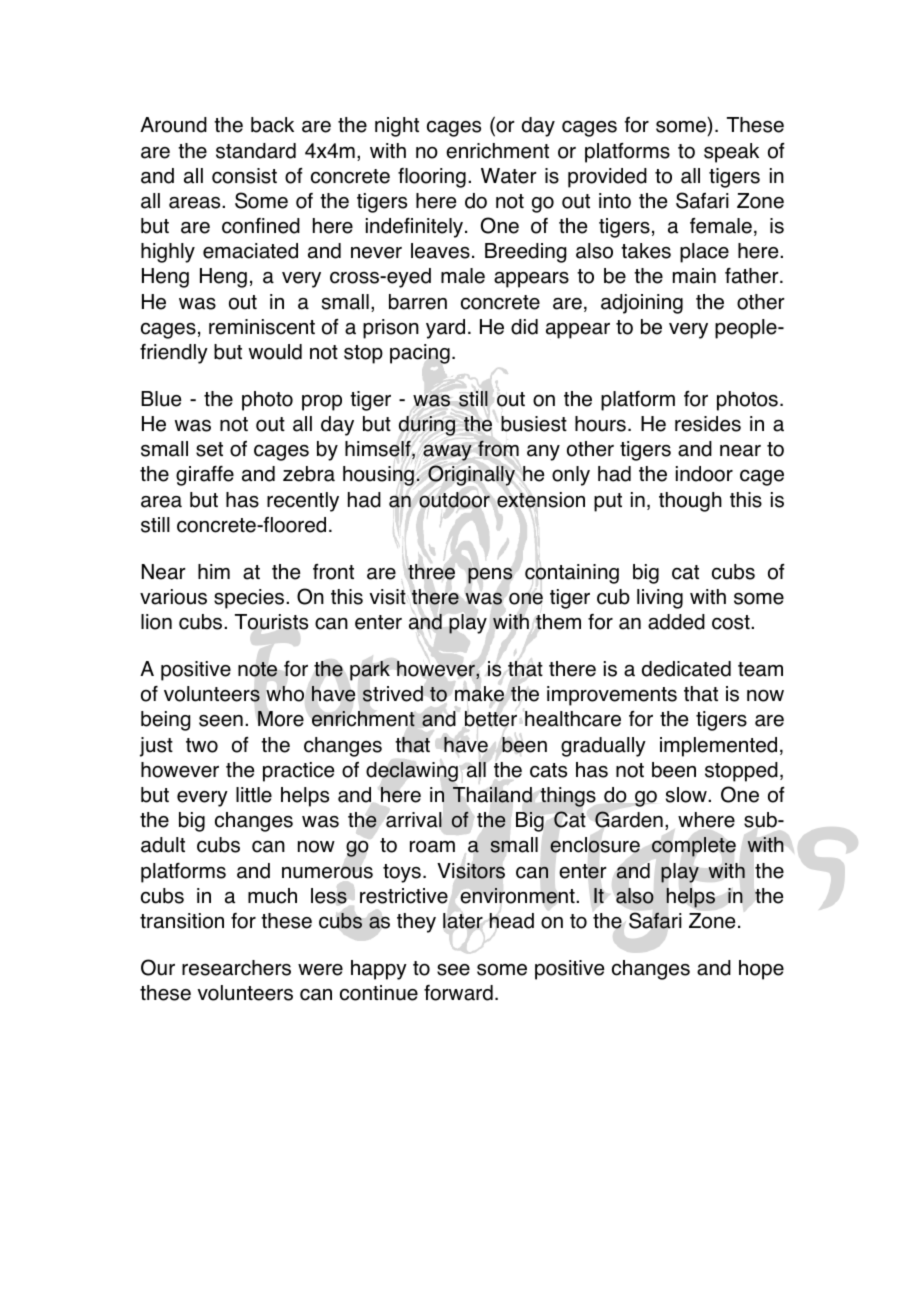  I want to click on flooring, so click(432, 178).
